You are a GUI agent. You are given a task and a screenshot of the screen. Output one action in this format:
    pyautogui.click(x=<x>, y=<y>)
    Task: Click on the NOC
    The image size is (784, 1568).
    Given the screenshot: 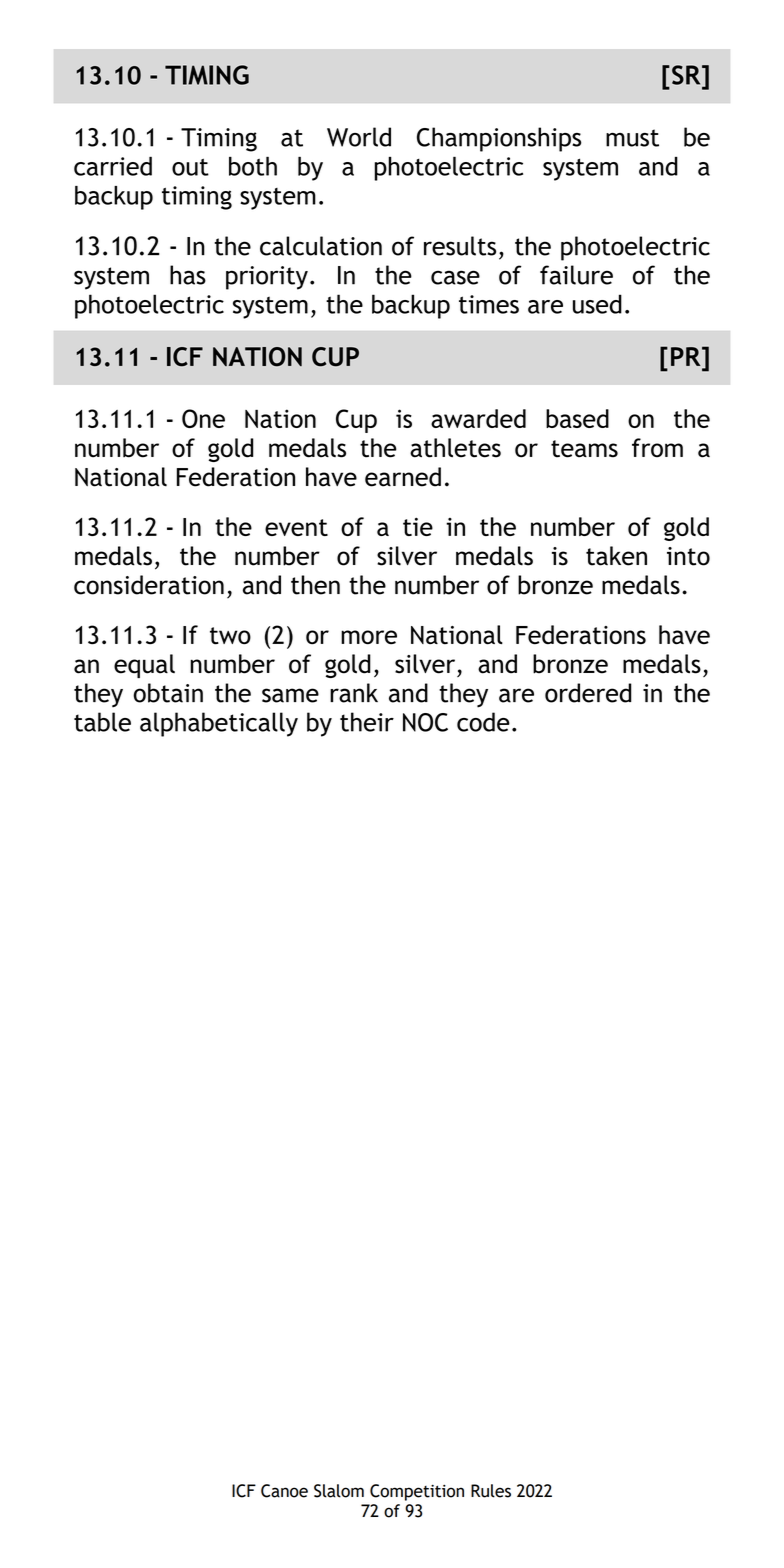 What is the action you would take?
    pyautogui.click(x=425, y=722)
